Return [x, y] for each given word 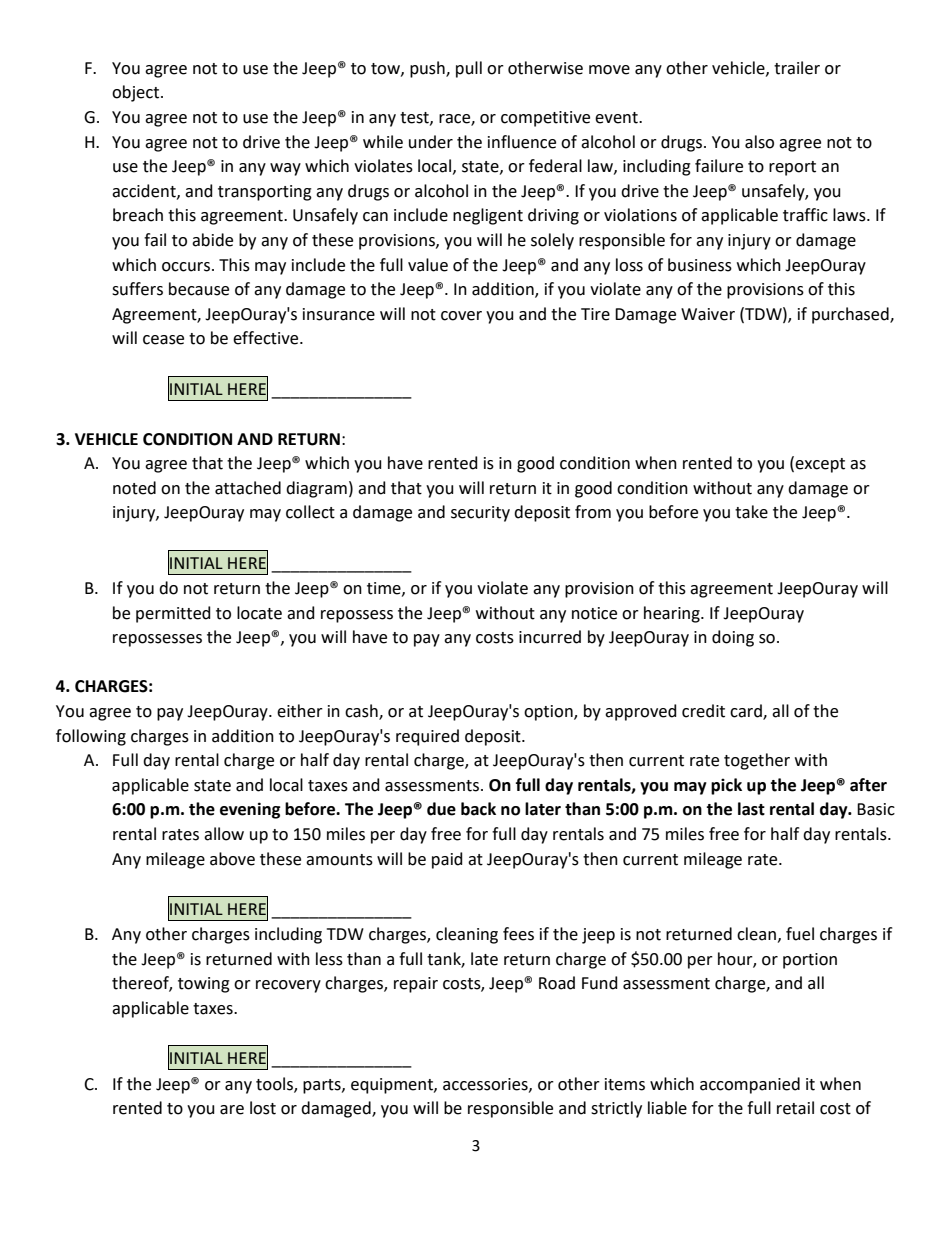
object [137, 93]
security [480, 514]
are [232, 1110]
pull [469, 69]
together [757, 761]
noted [134, 488]
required [427, 737]
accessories [486, 1085]
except [820, 465]
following [91, 737]
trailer [797, 68]
